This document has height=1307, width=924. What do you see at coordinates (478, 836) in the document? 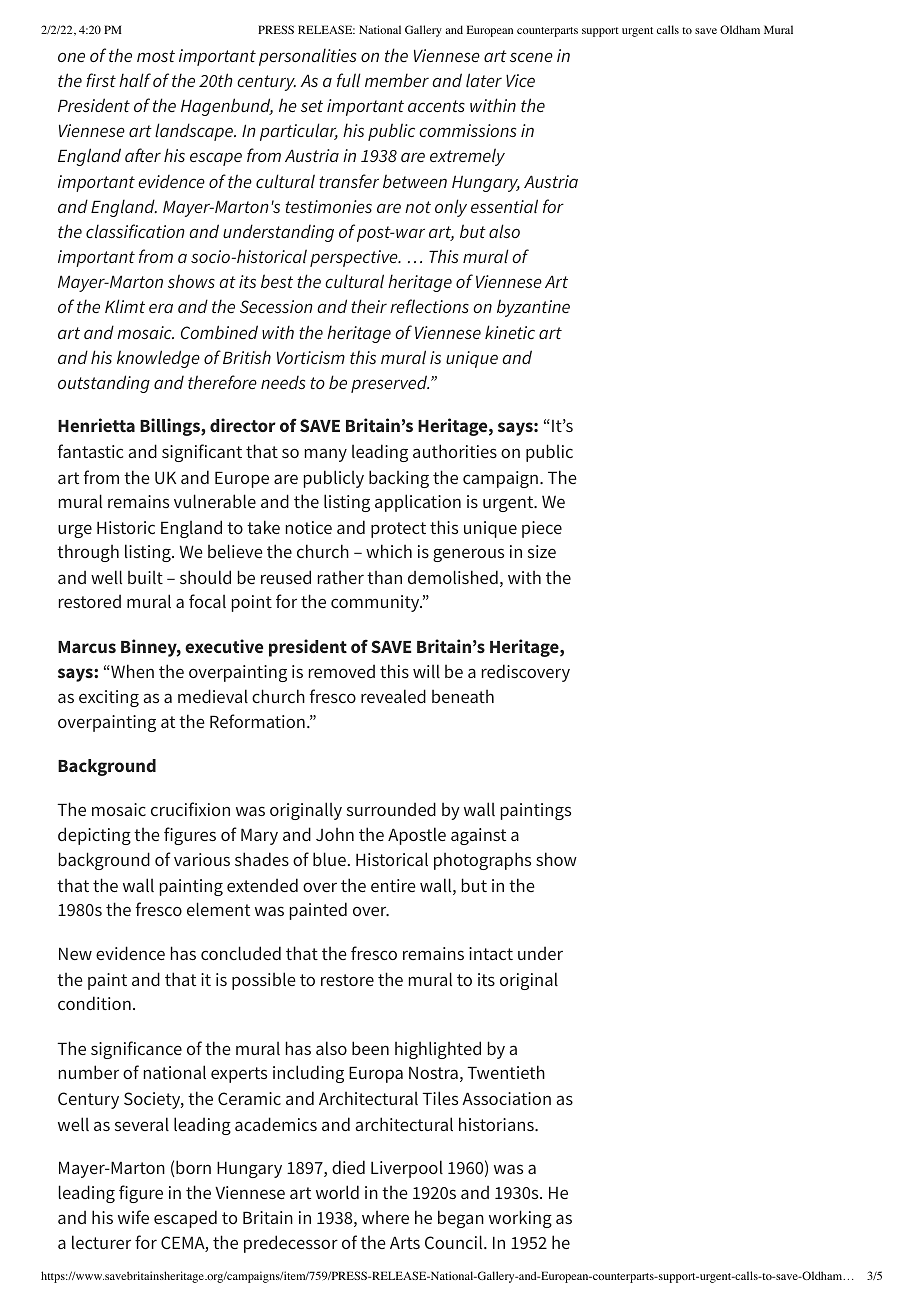
I see `against` at bounding box center [478, 836].
